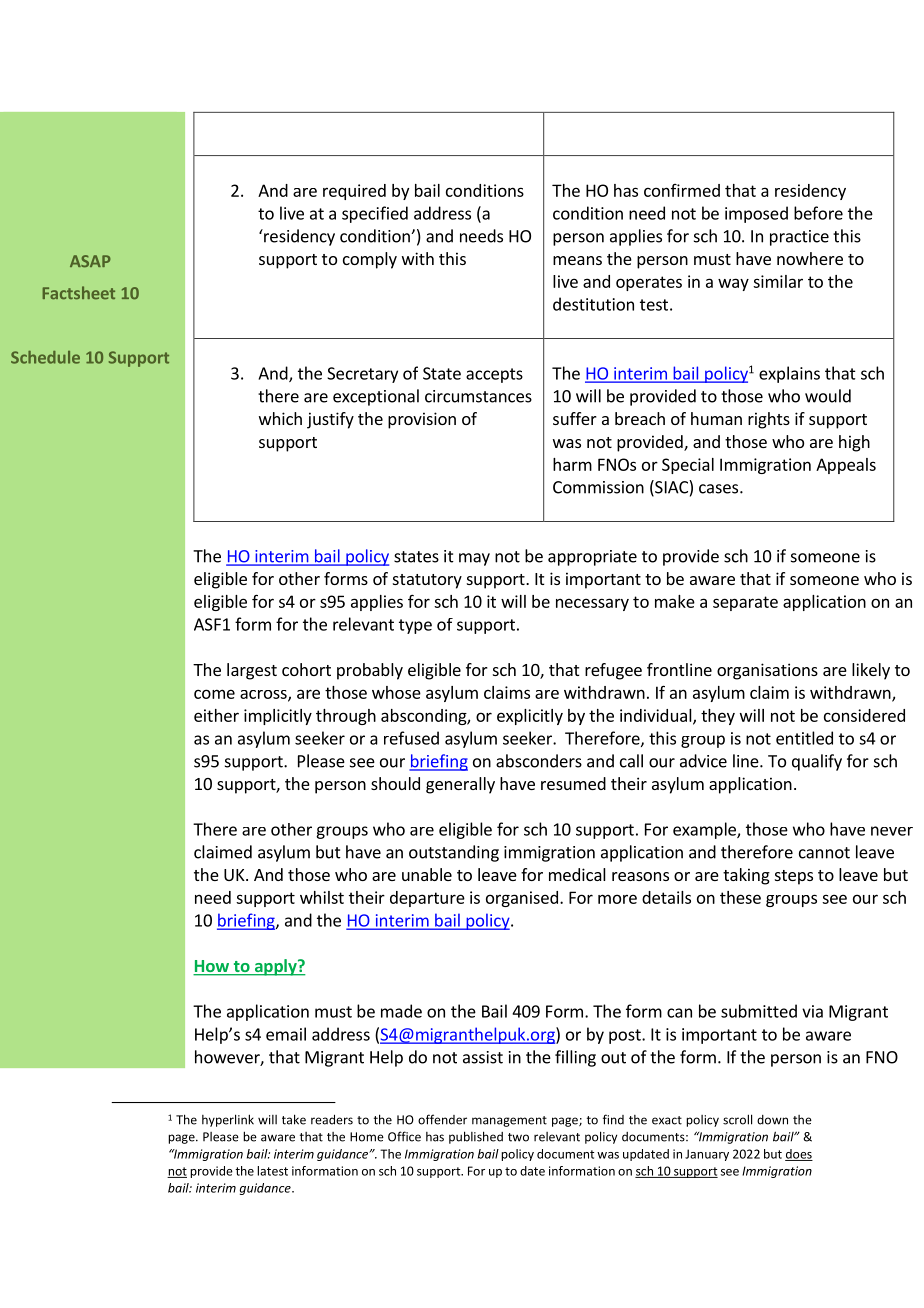  Describe the element at coordinates (214, 694) in the screenshot. I see `come` at that location.
